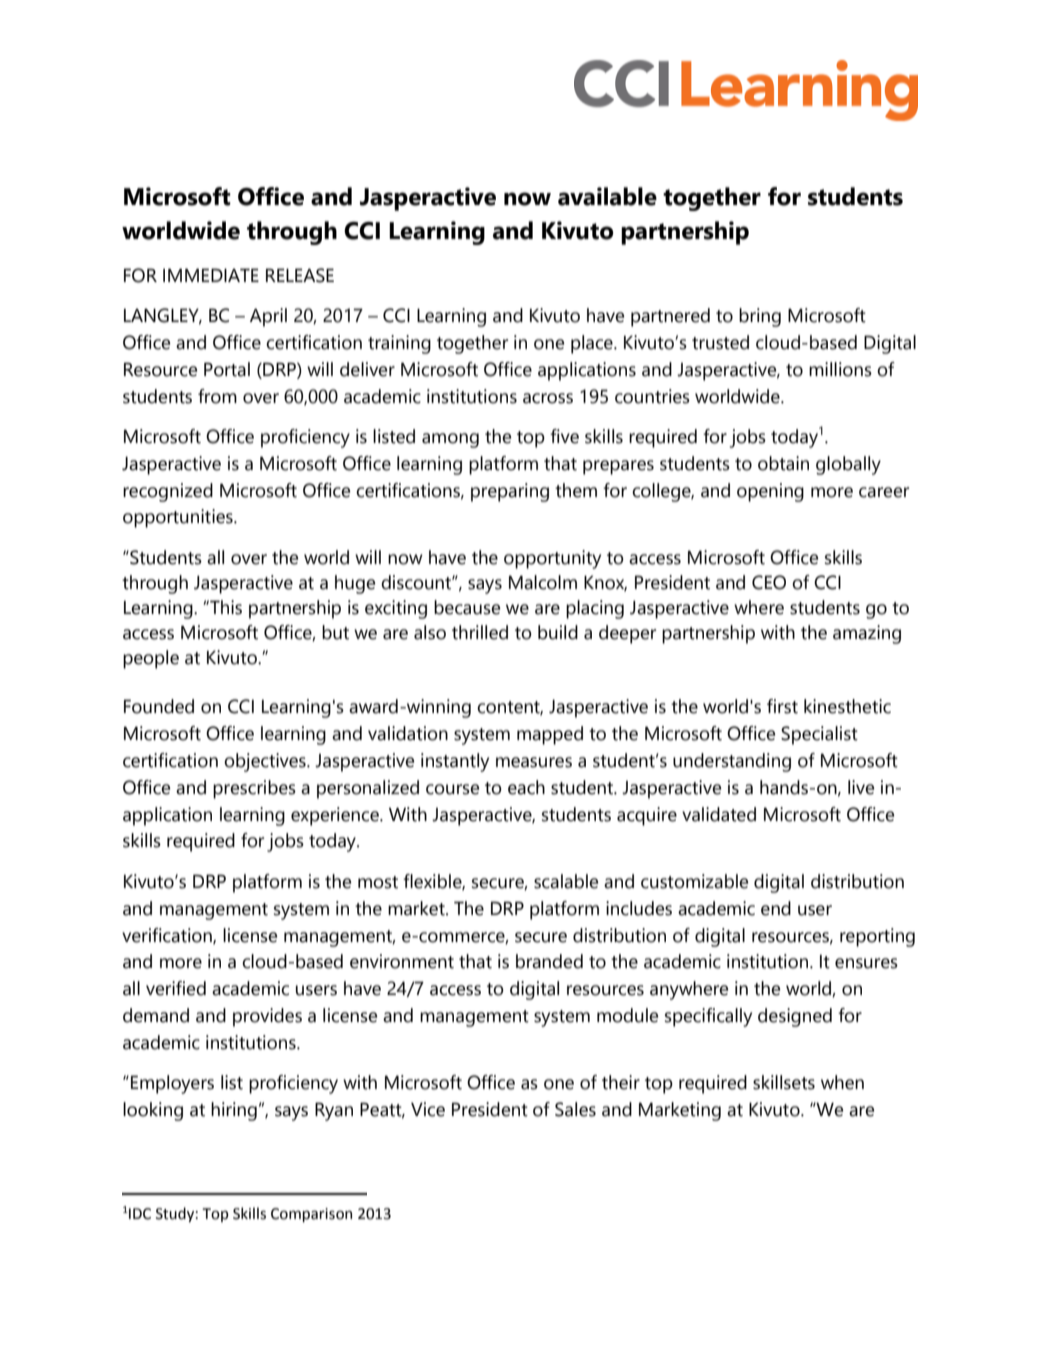  I want to click on verification, so click(168, 936).
